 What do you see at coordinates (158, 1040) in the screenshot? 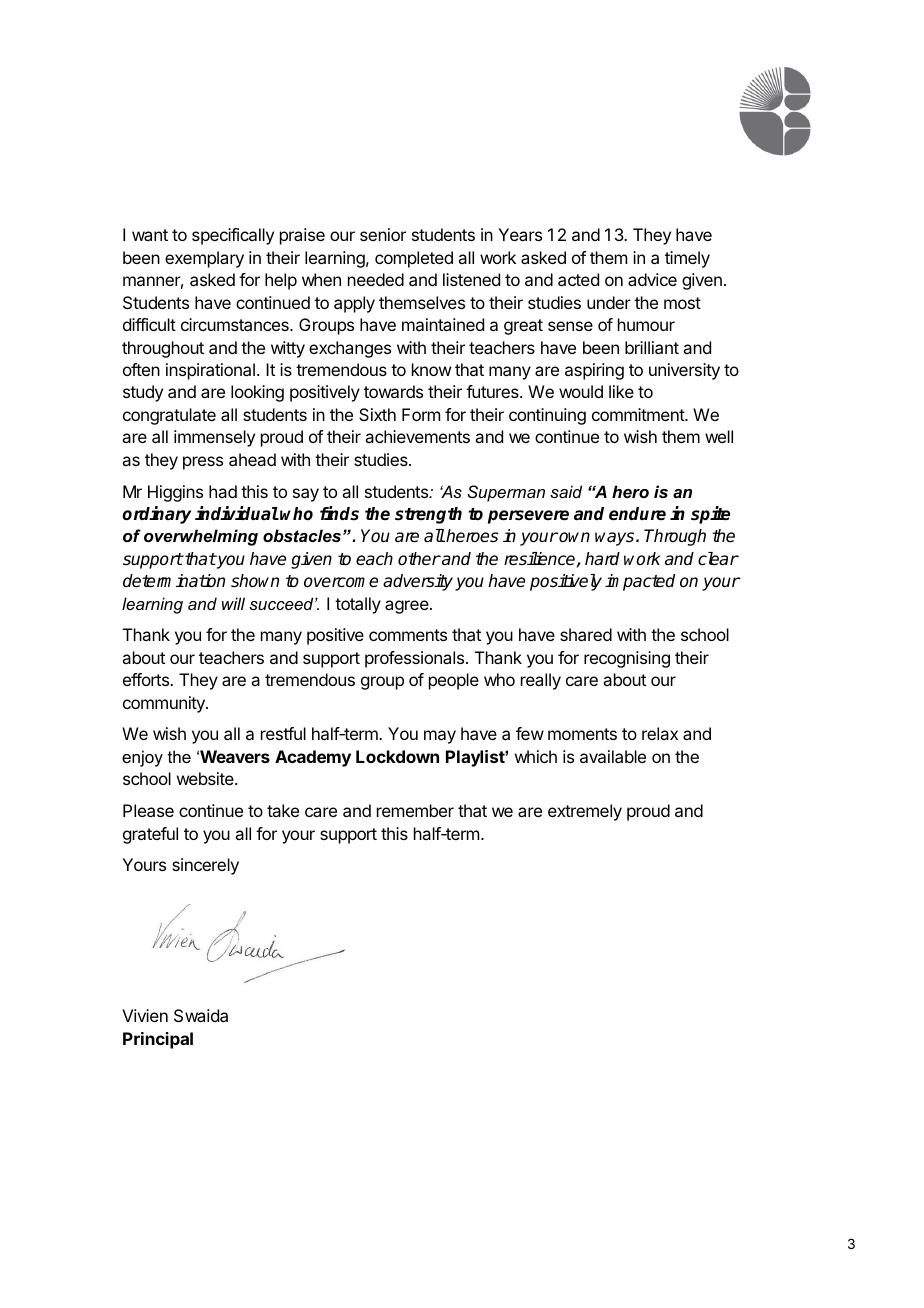
I see `Principal` at bounding box center [158, 1040].
